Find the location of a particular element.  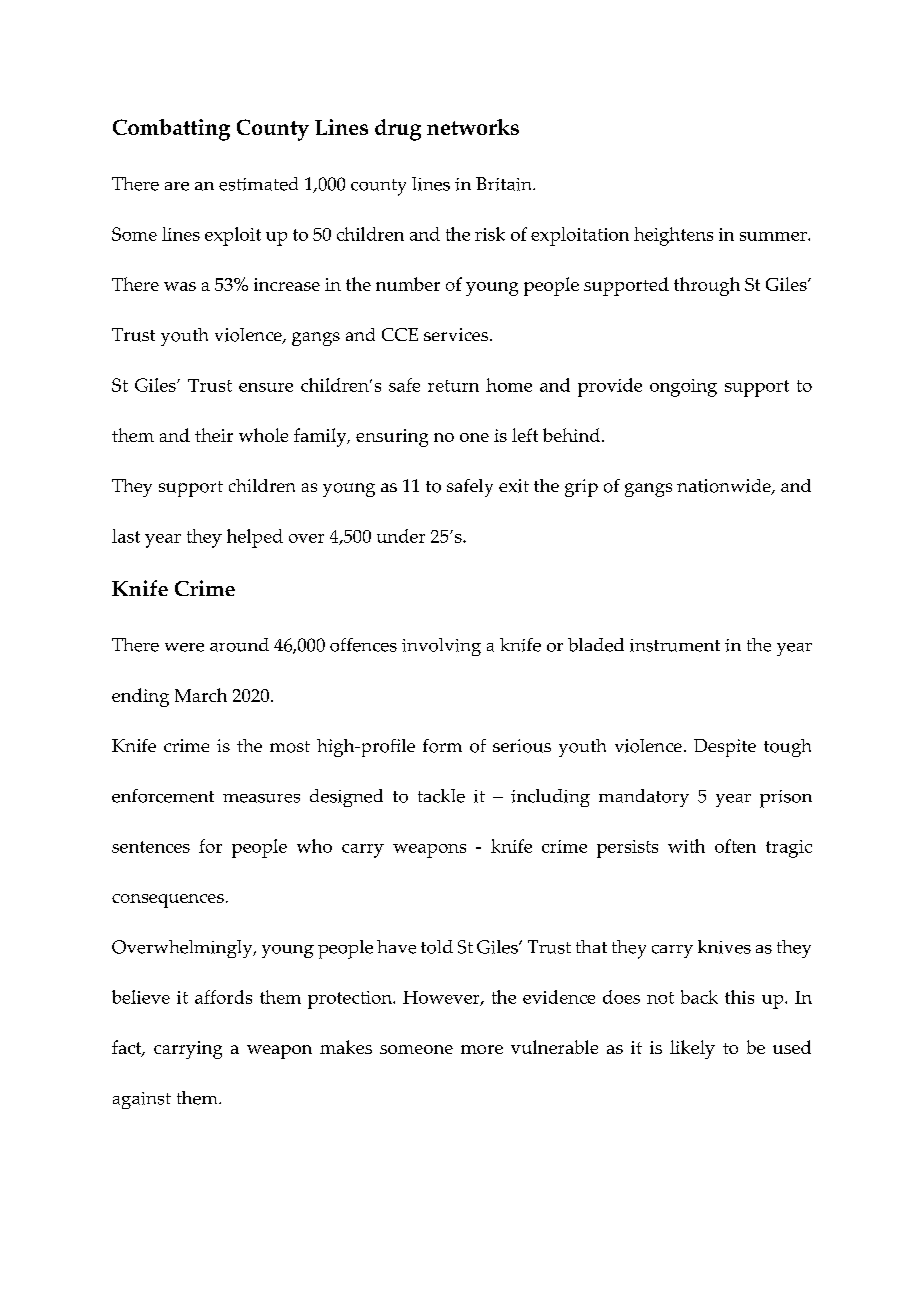

nationwide is located at coordinates (725, 487).
